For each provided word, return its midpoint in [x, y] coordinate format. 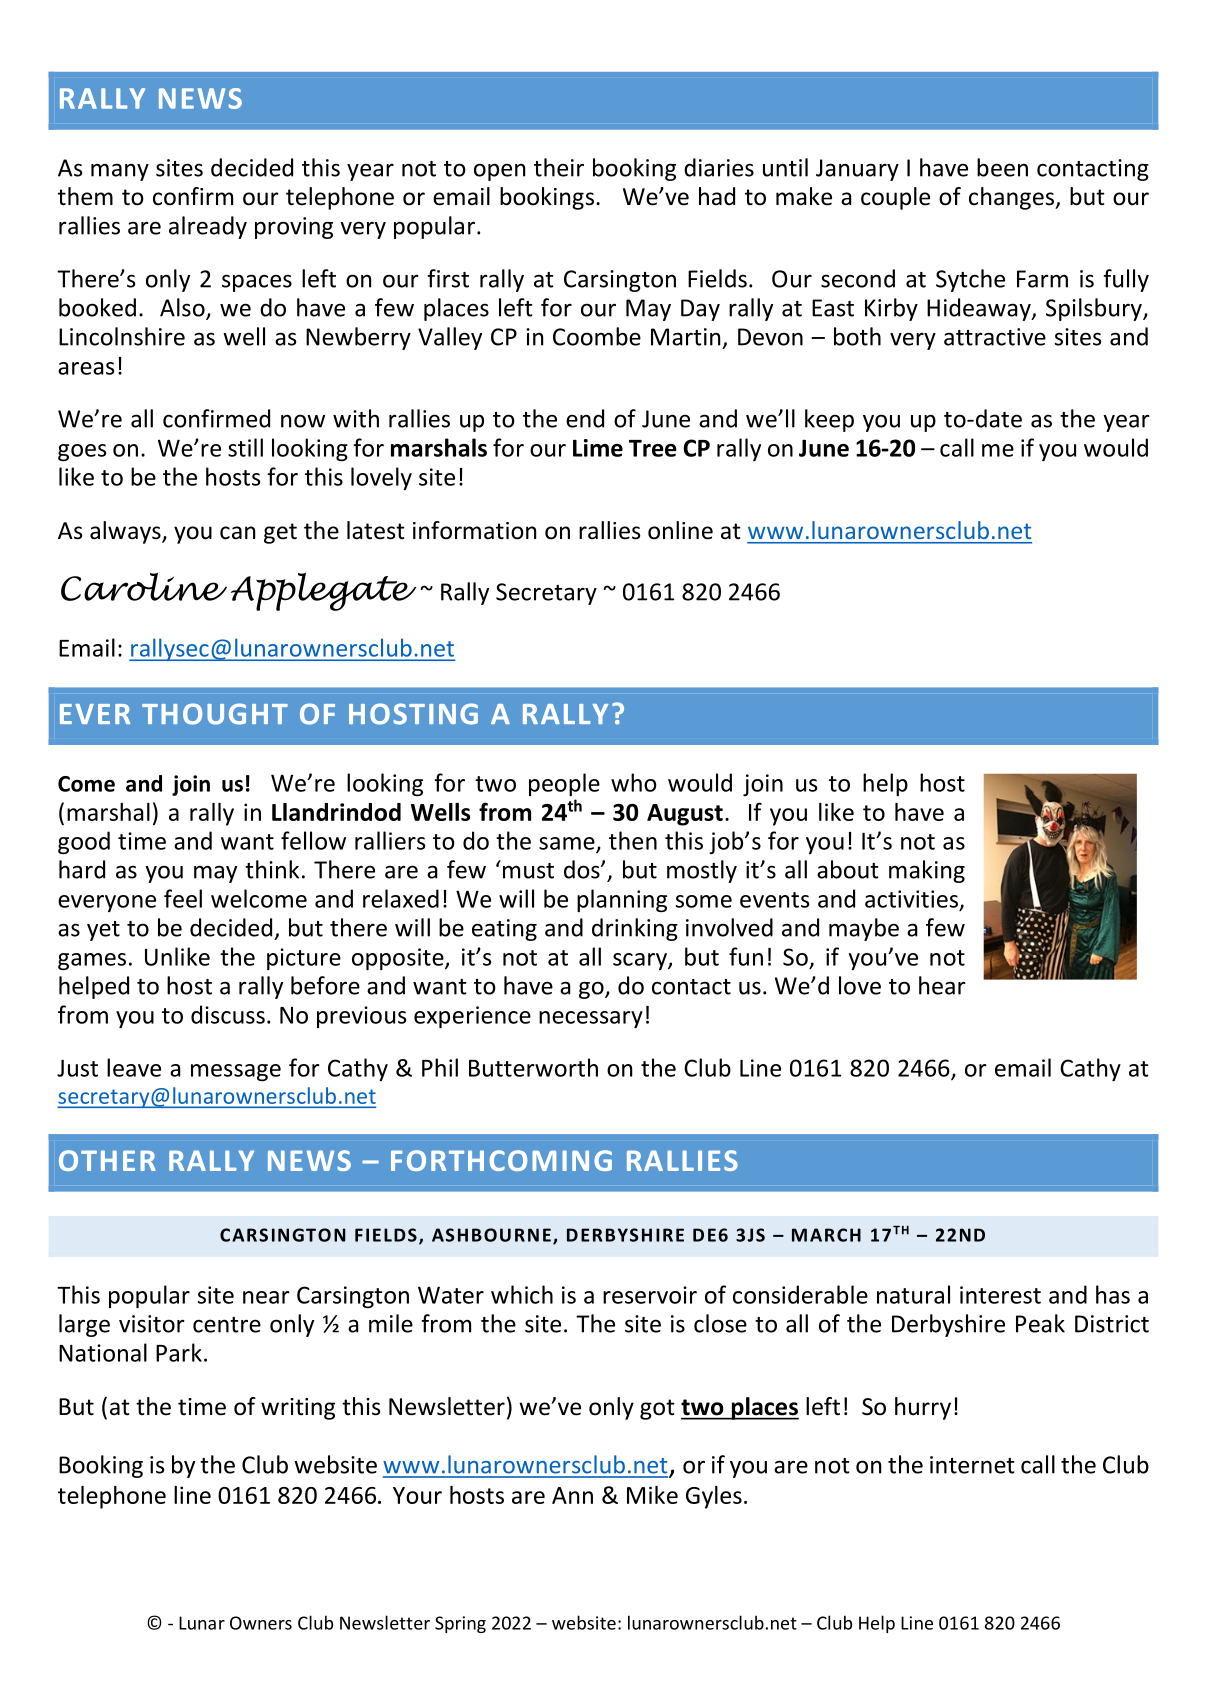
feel [183, 898]
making [927, 871]
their [559, 167]
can [237, 533]
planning [622, 900]
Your [417, 1495]
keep [829, 420]
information [474, 530]
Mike [652, 1495]
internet [972, 1465]
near [266, 1297]
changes [1013, 198]
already [208, 227]
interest [1000, 1295]
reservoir [650, 1295]
